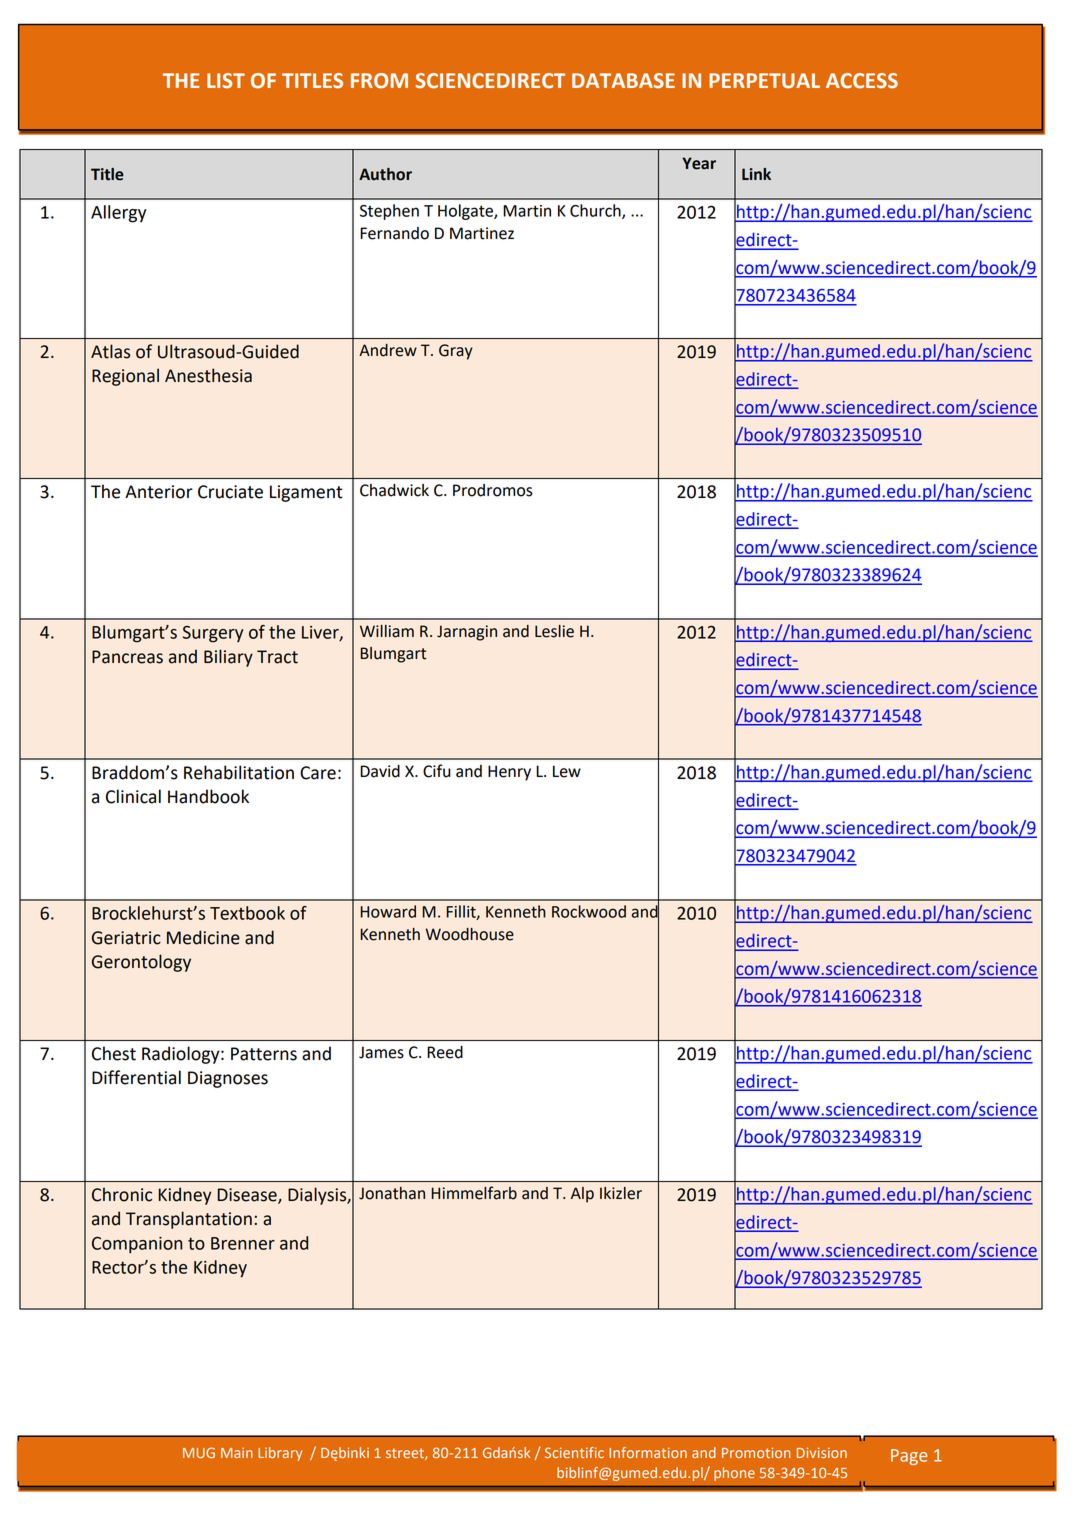 This screenshot has width=1074, height=1518. What do you see at coordinates (203, 937) in the screenshot?
I see `Medicine` at bounding box center [203, 937].
